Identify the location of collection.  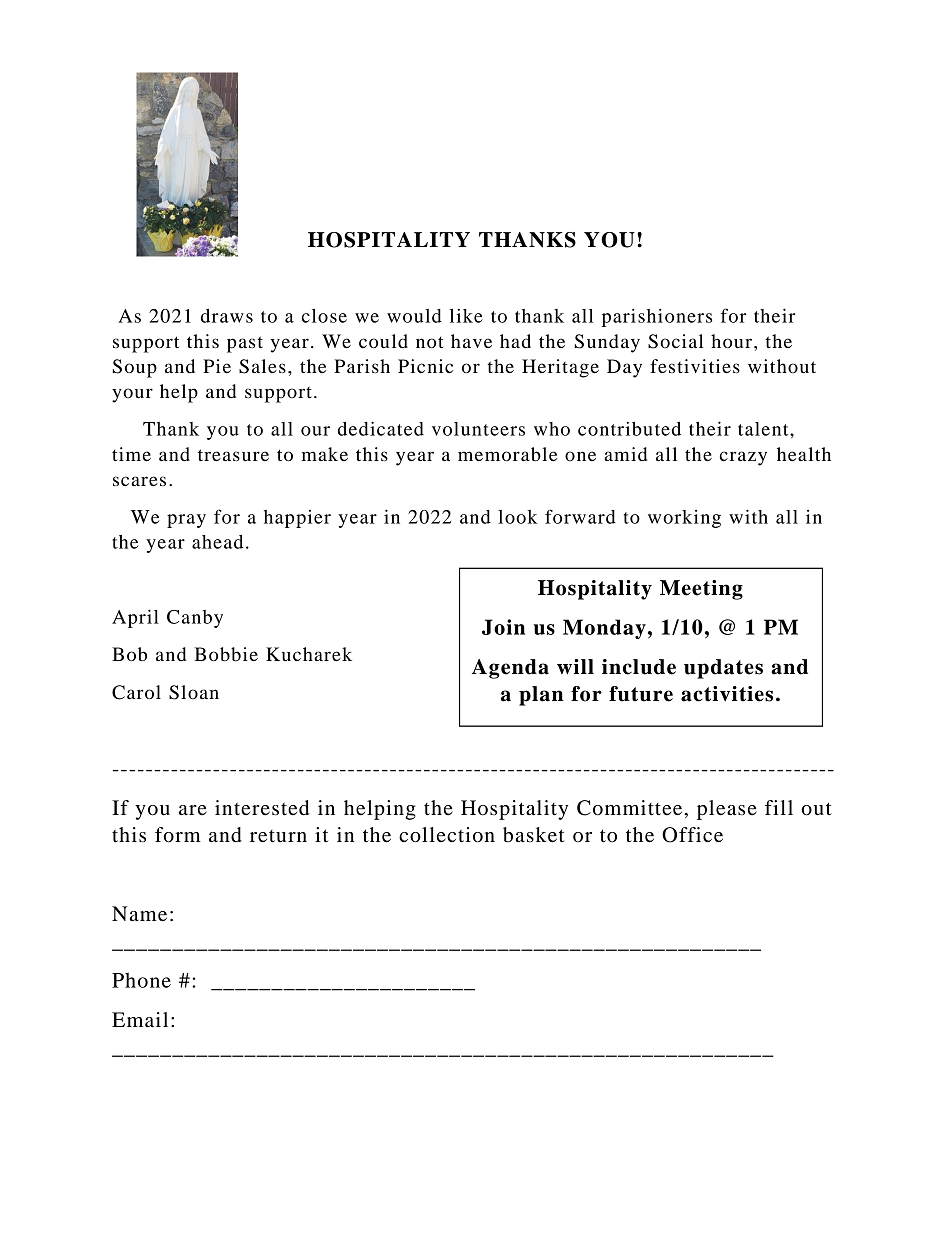
(447, 835).
